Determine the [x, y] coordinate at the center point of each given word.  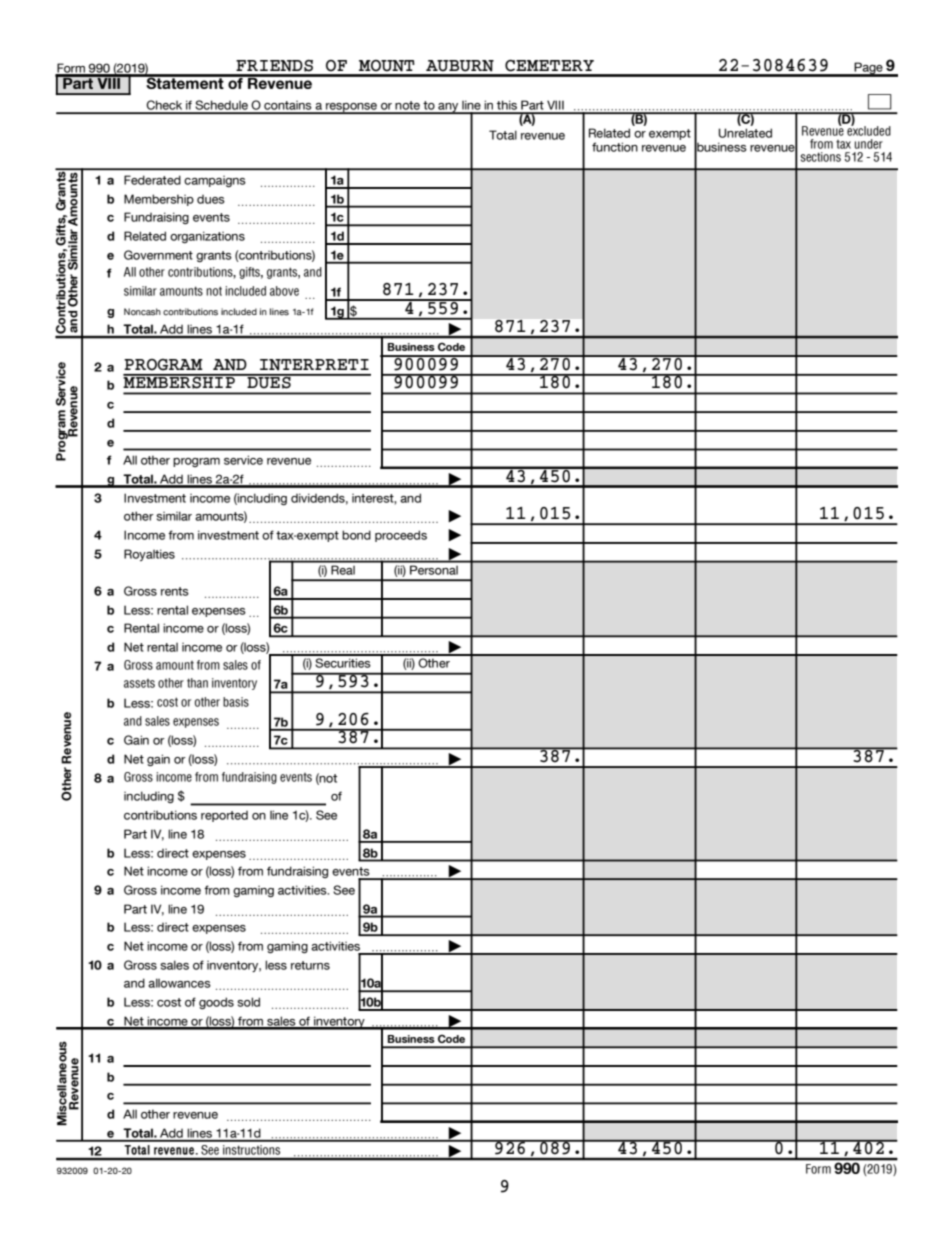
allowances [179, 983]
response [352, 108]
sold [248, 1002]
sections [820, 157]
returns [310, 965]
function [615, 147]
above [284, 291]
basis [236, 702]
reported [224, 816]
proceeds [401, 536]
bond [356, 535]
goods [216, 1003]
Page [869, 69]
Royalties [149, 555]
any [448, 108]
